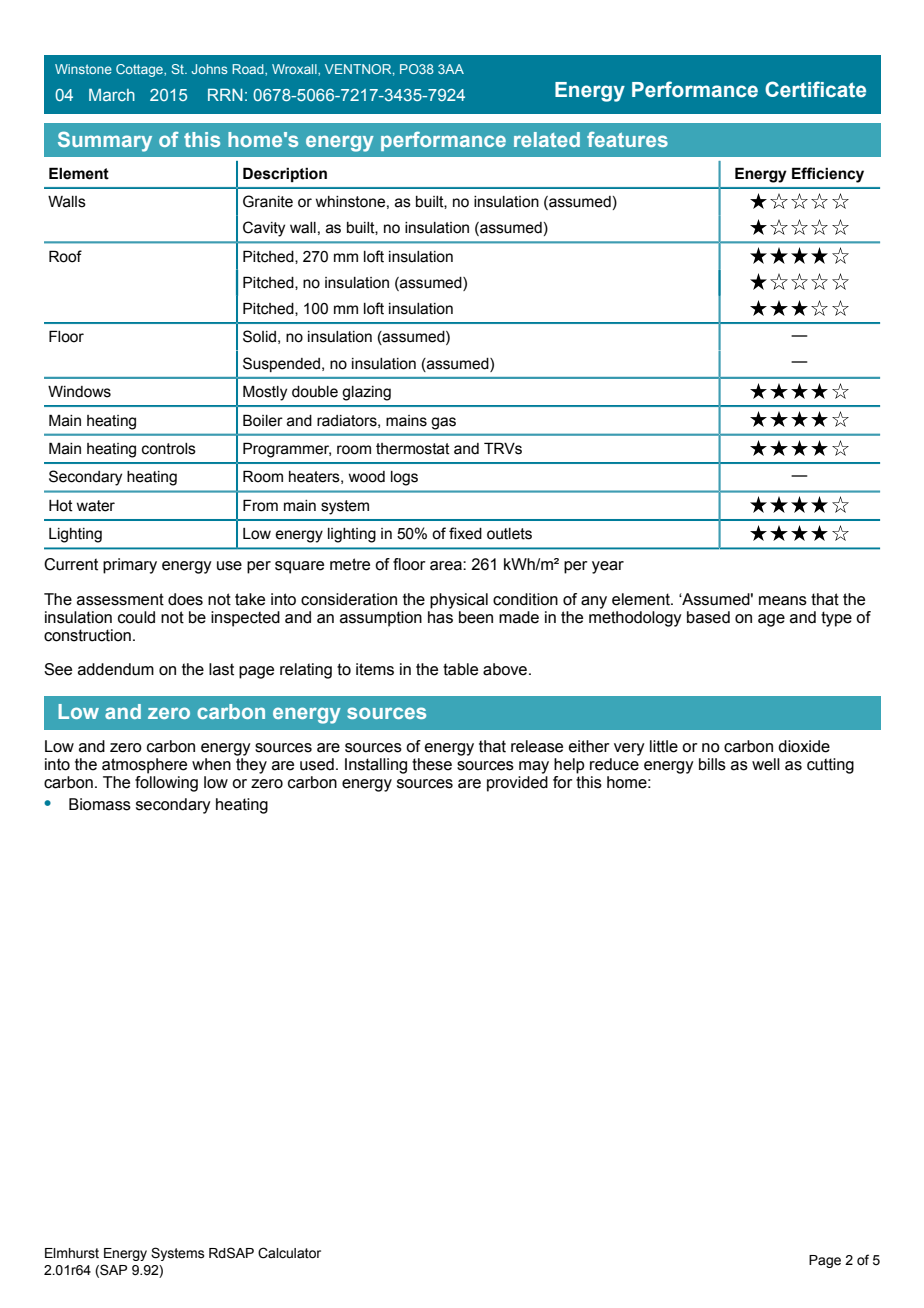  I want to click on bills, so click(712, 764).
